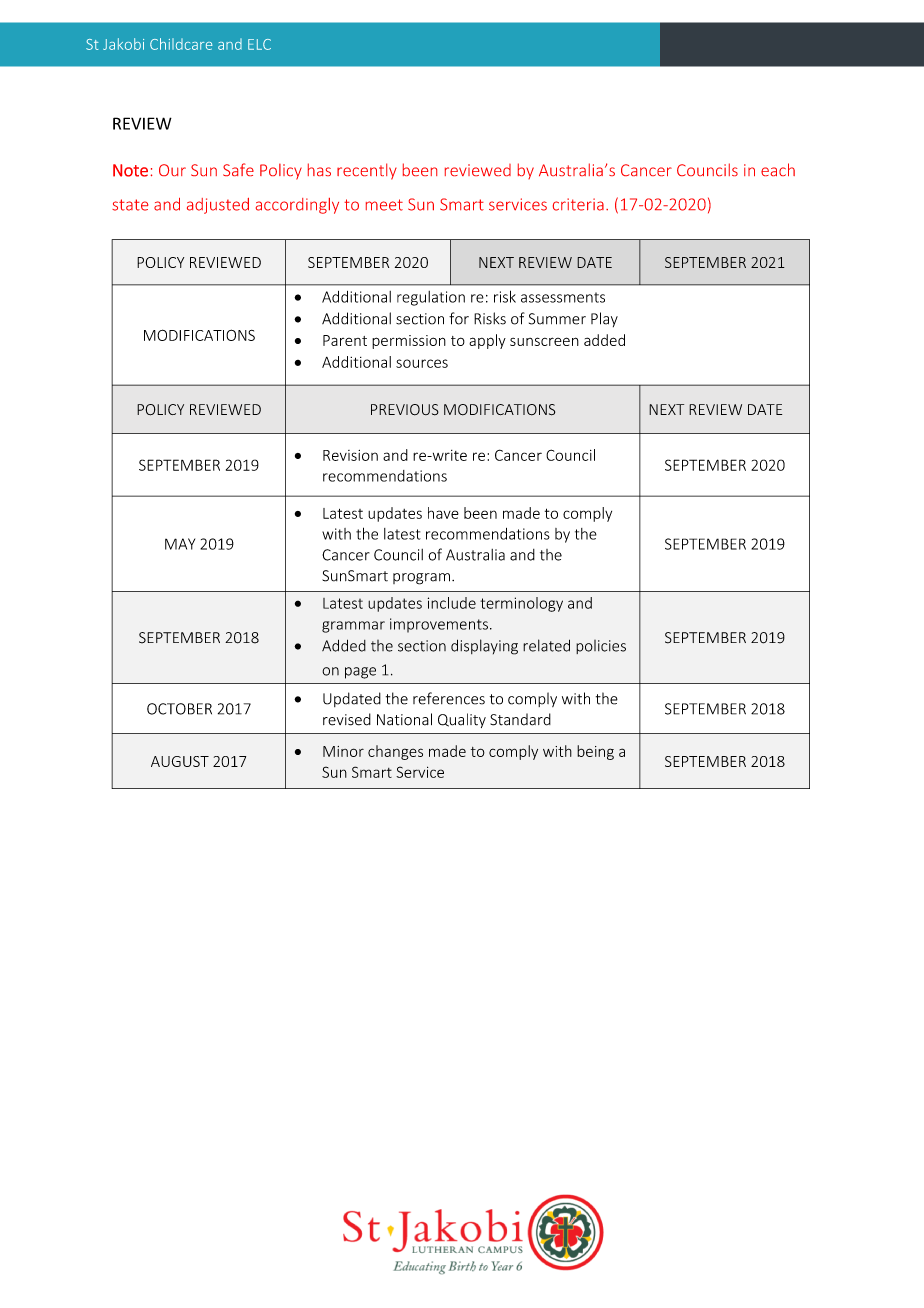  Describe the element at coordinates (259, 44) in the screenshot. I see `ELC` at that location.
